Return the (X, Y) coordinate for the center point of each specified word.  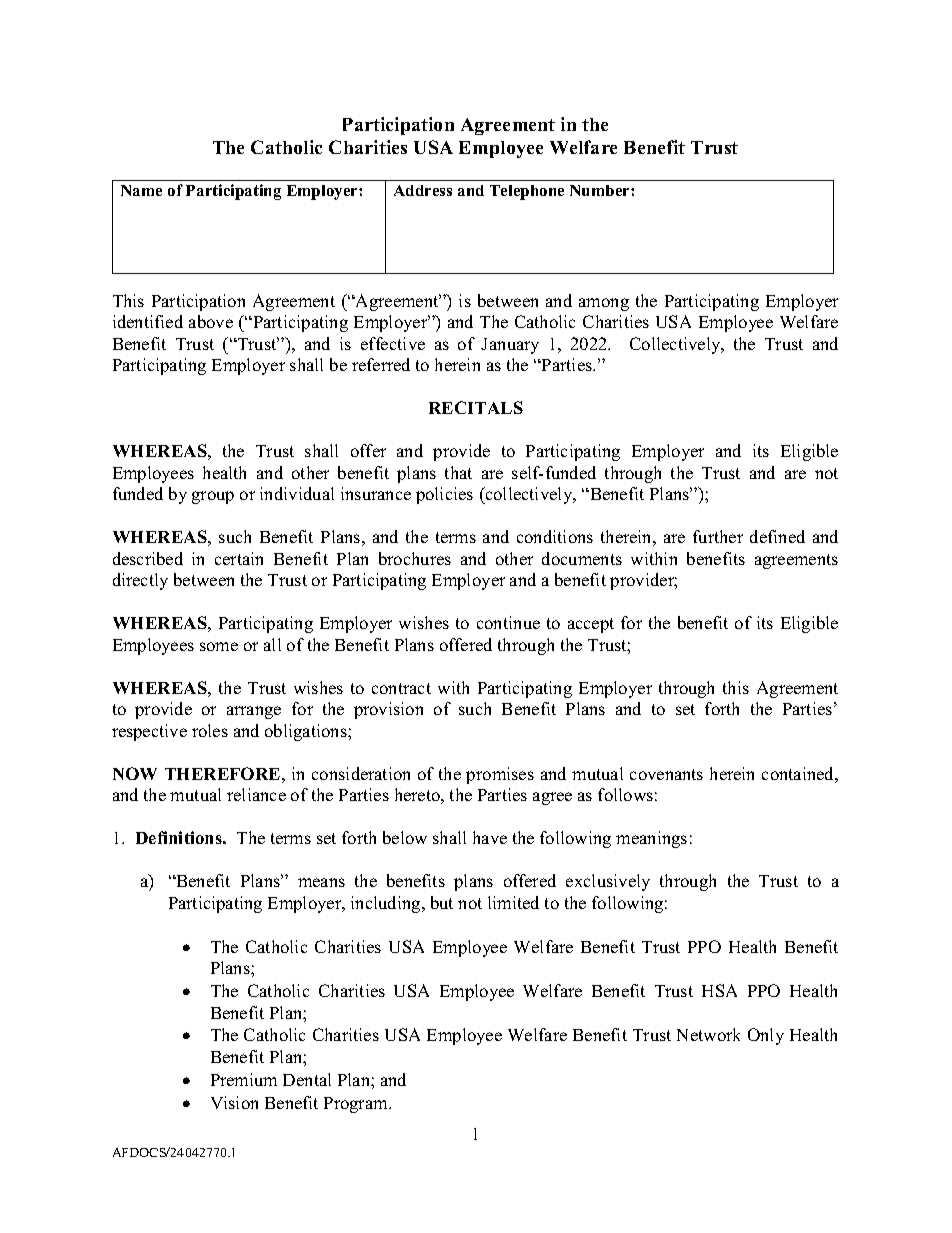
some (219, 646)
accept (591, 625)
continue (508, 622)
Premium (244, 1079)
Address (423, 190)
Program (357, 1105)
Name (141, 190)
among (604, 304)
